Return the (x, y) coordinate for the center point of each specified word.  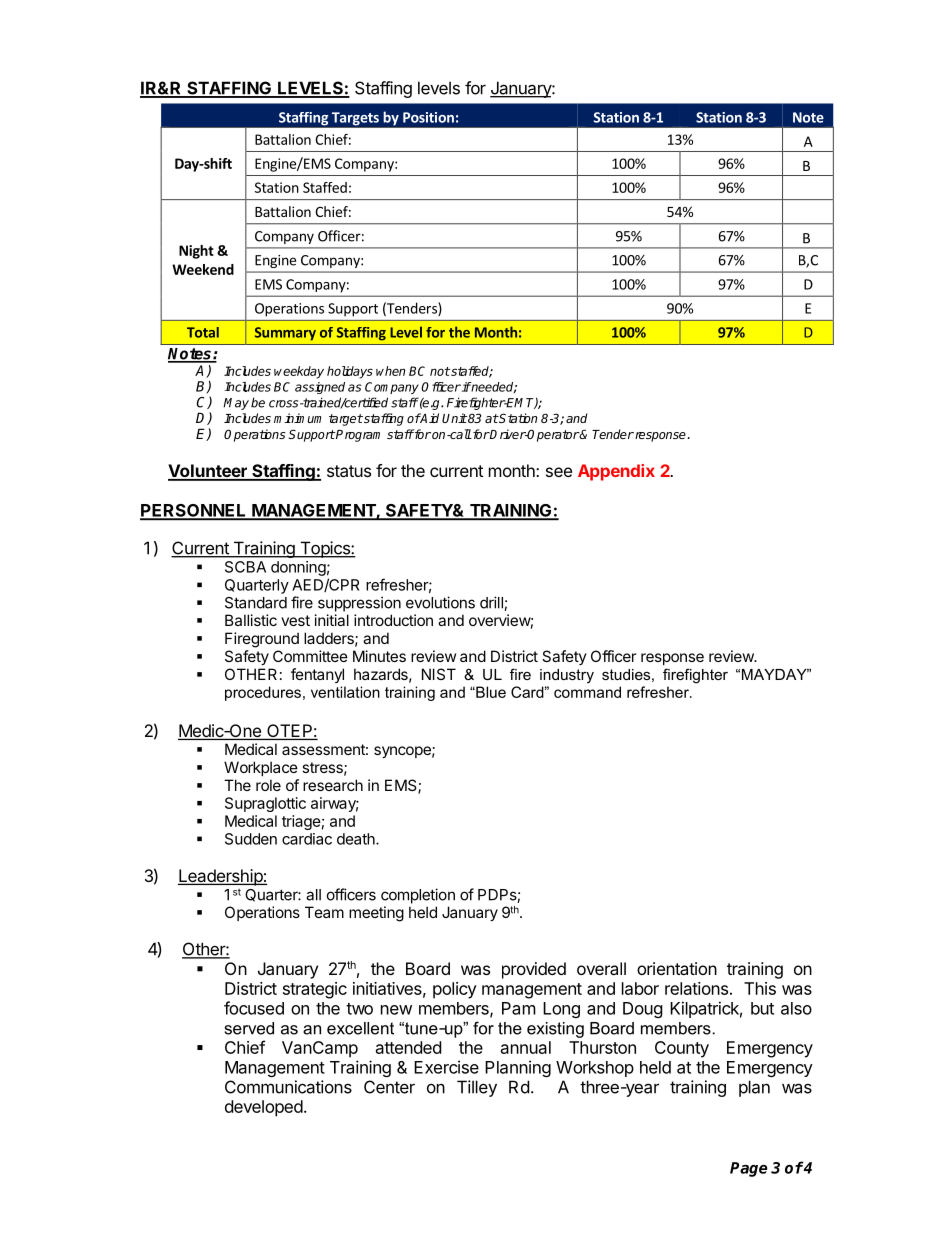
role (268, 785)
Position (428, 117)
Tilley (477, 1088)
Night (196, 252)
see (559, 472)
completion (418, 896)
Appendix (616, 472)
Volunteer (208, 472)
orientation (677, 968)
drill (492, 603)
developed (264, 1108)
